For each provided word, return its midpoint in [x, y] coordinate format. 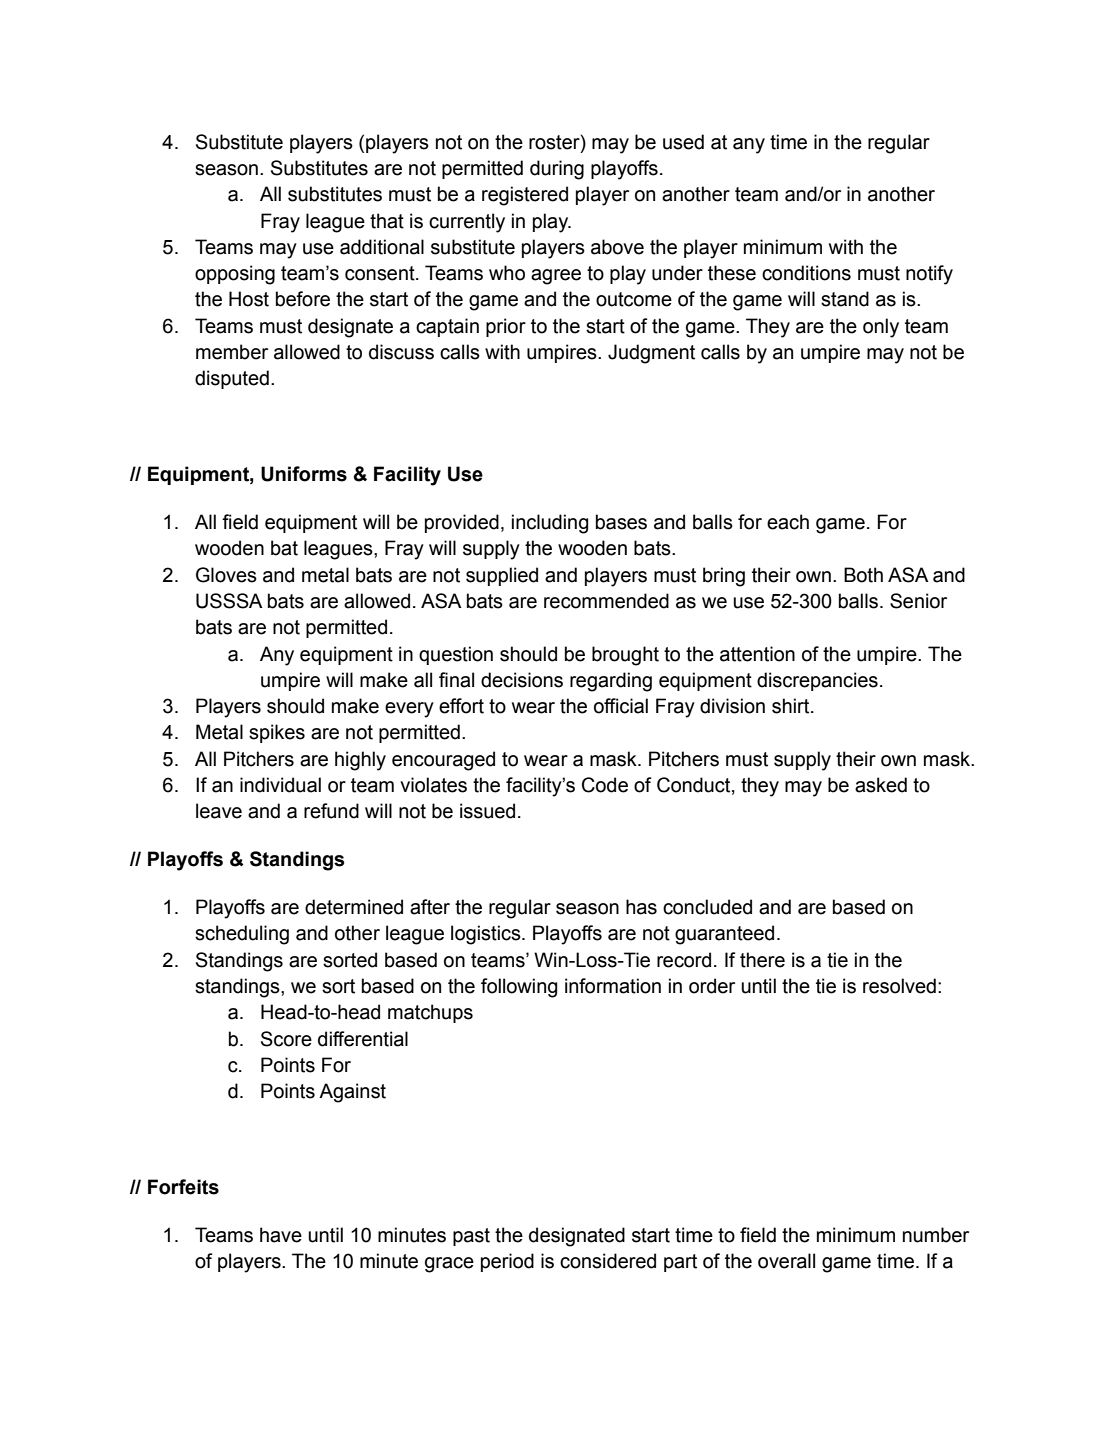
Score [286, 1039]
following [519, 988]
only [881, 328]
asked [881, 785]
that [387, 221]
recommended [606, 601]
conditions [806, 273]
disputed [232, 379]
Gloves [226, 575]
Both [863, 575]
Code [605, 785]
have [281, 1235]
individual [280, 785]
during [557, 170]
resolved [899, 986]
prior [506, 327]
